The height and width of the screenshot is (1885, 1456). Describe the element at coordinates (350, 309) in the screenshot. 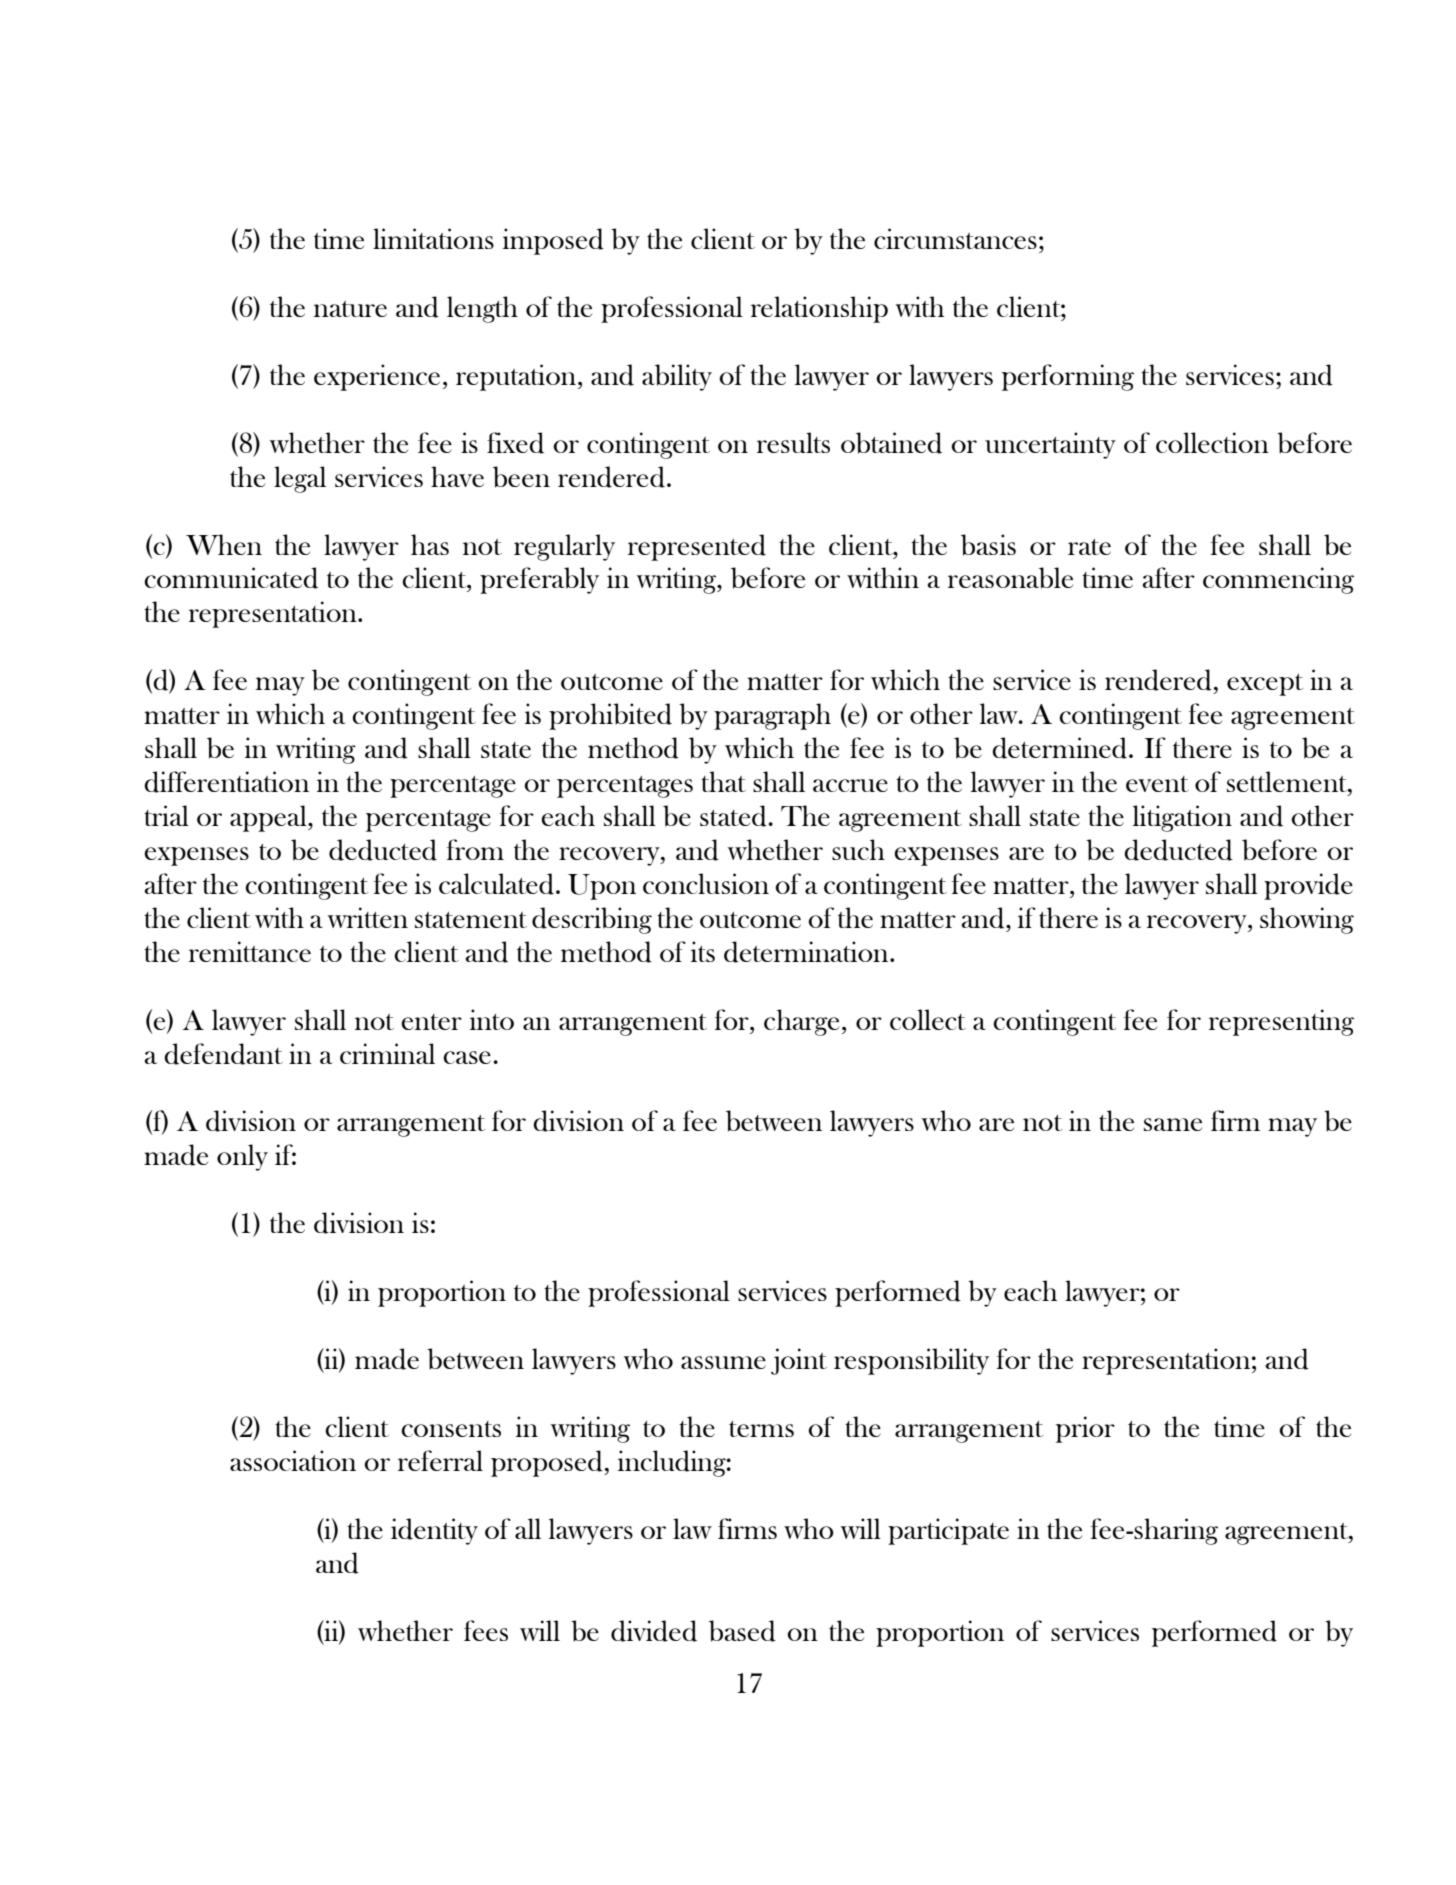

I see `nature` at that location.
